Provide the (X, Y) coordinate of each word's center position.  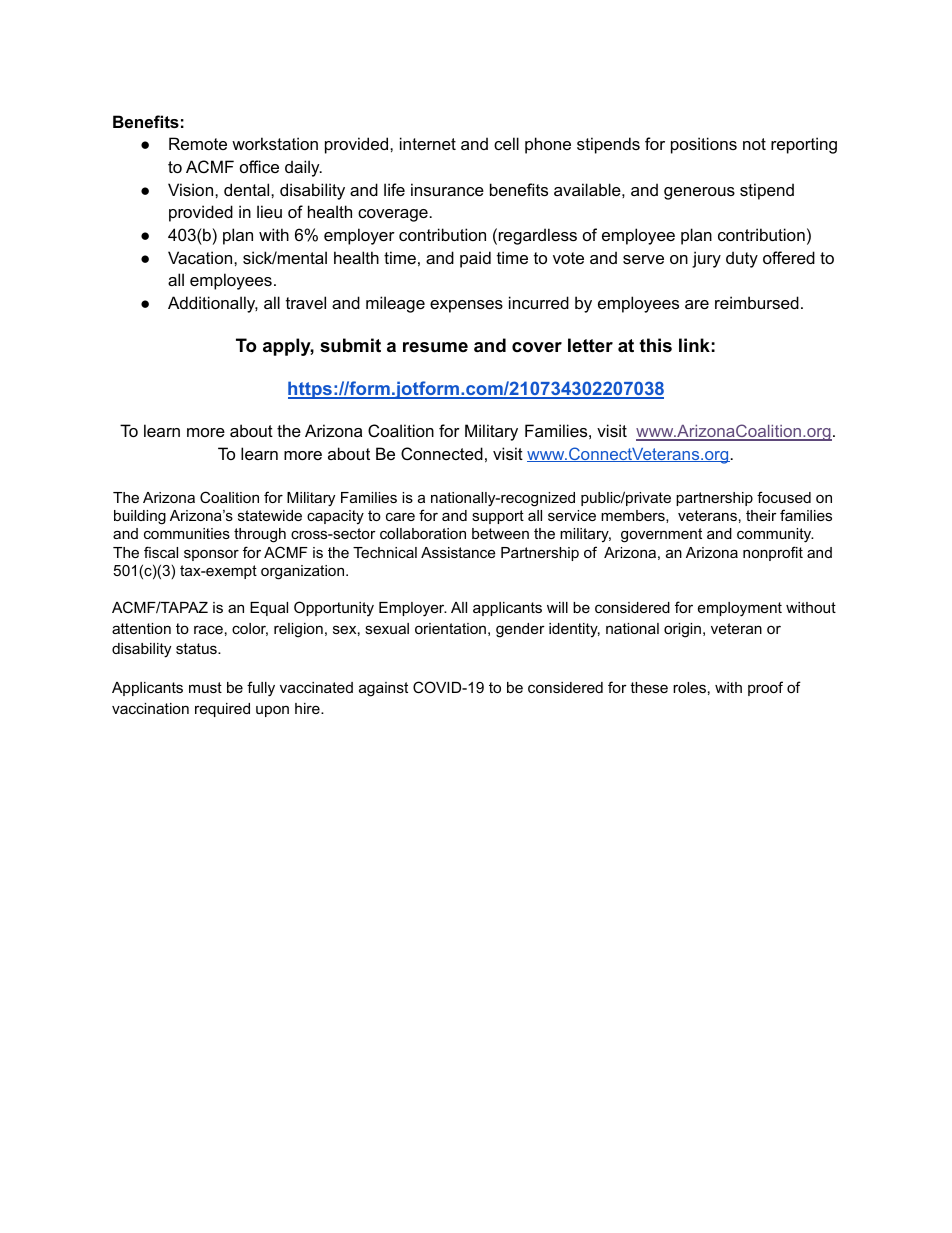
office (259, 166)
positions (704, 145)
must (205, 687)
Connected (442, 453)
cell (506, 143)
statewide (270, 515)
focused (784, 497)
